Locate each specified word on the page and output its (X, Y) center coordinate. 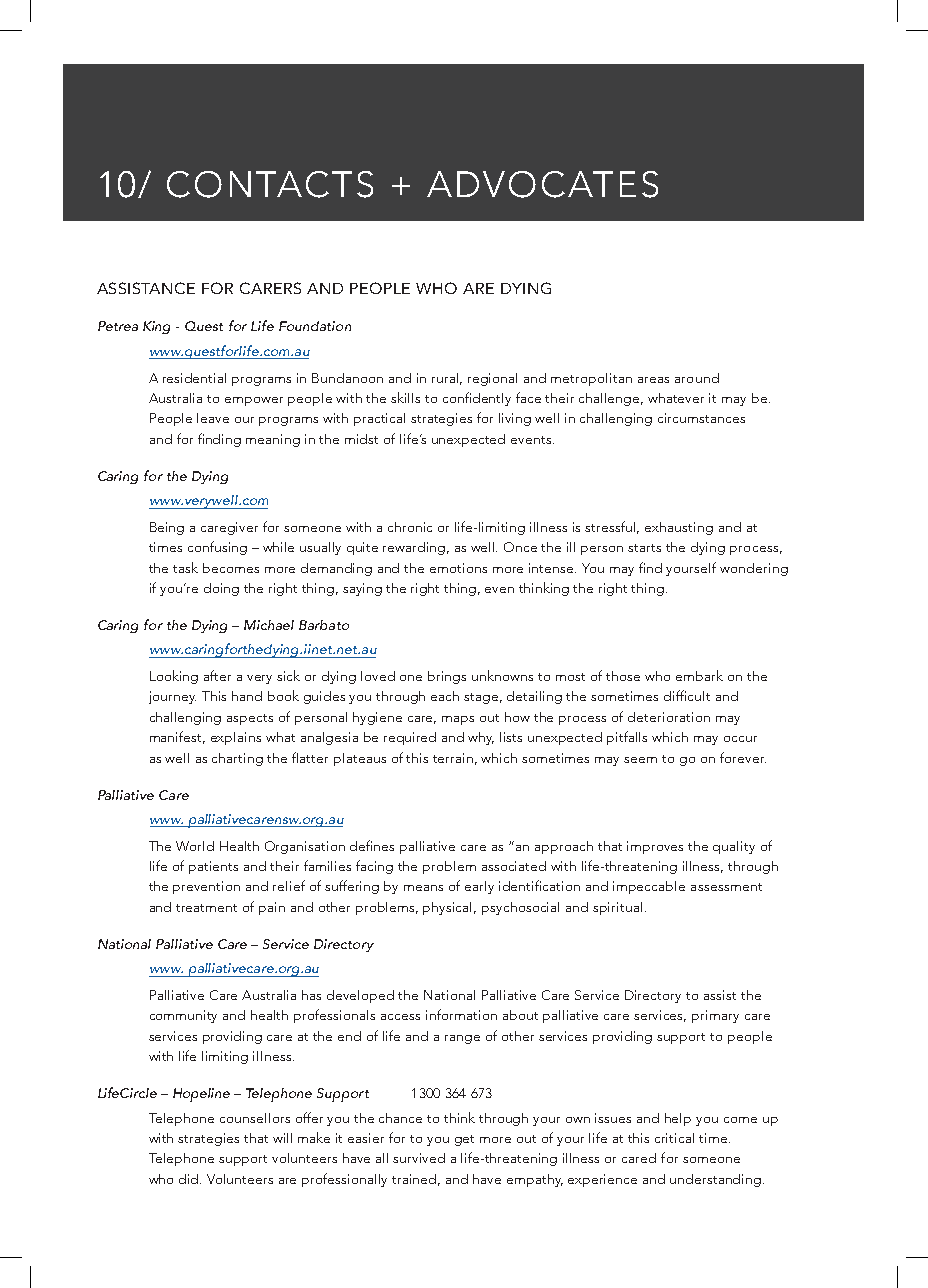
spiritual (617, 908)
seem (640, 760)
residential (194, 378)
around (697, 378)
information (461, 1014)
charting (237, 759)
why (481, 738)
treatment (206, 908)
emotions (458, 568)
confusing (217, 548)
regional (492, 379)
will (282, 1138)
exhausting (679, 528)
